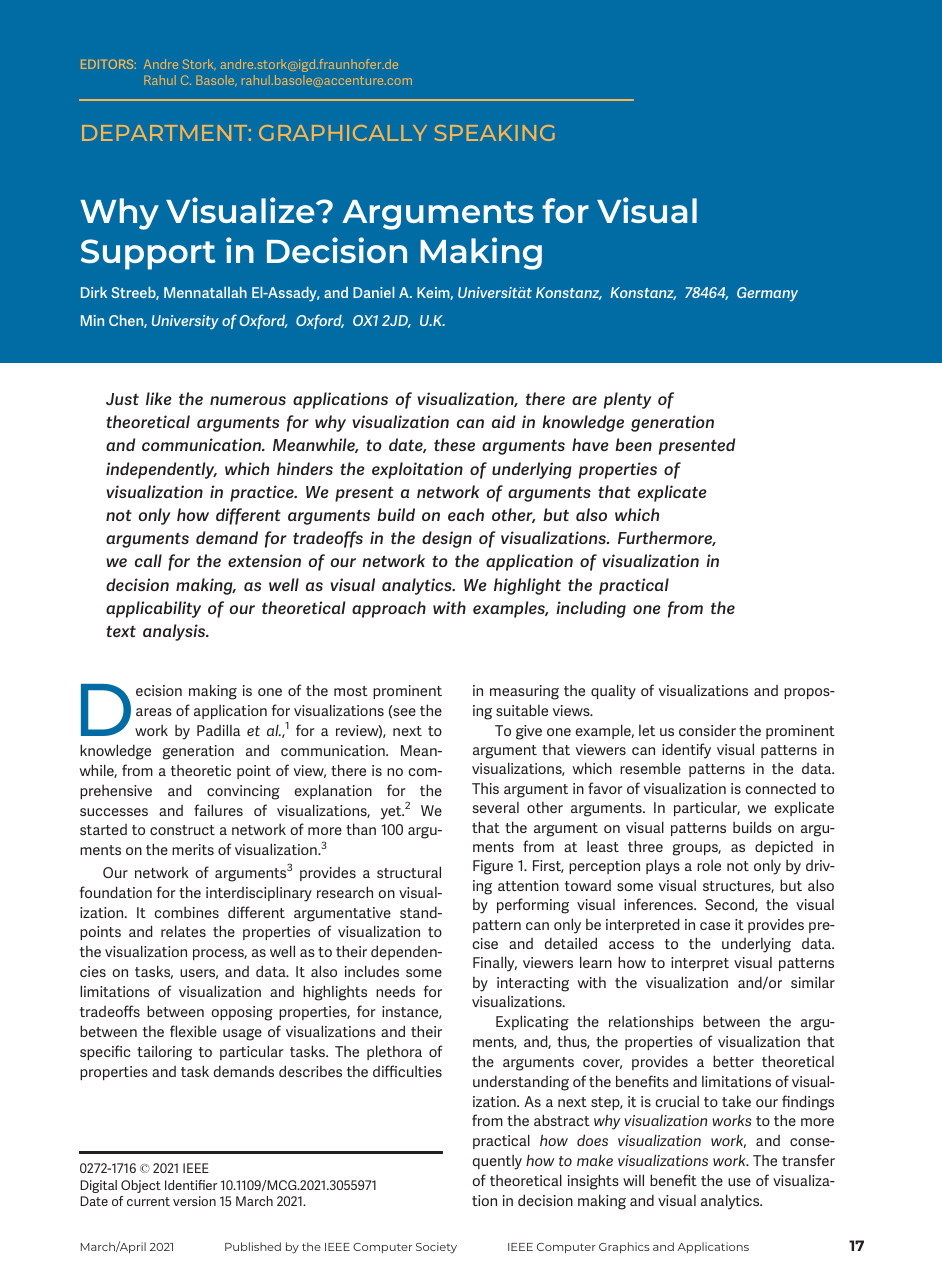 Image resolution: width=942 pixels, height=1288 pixels. Describe the element at coordinates (454, 444) in the screenshot. I see `these` at that location.
